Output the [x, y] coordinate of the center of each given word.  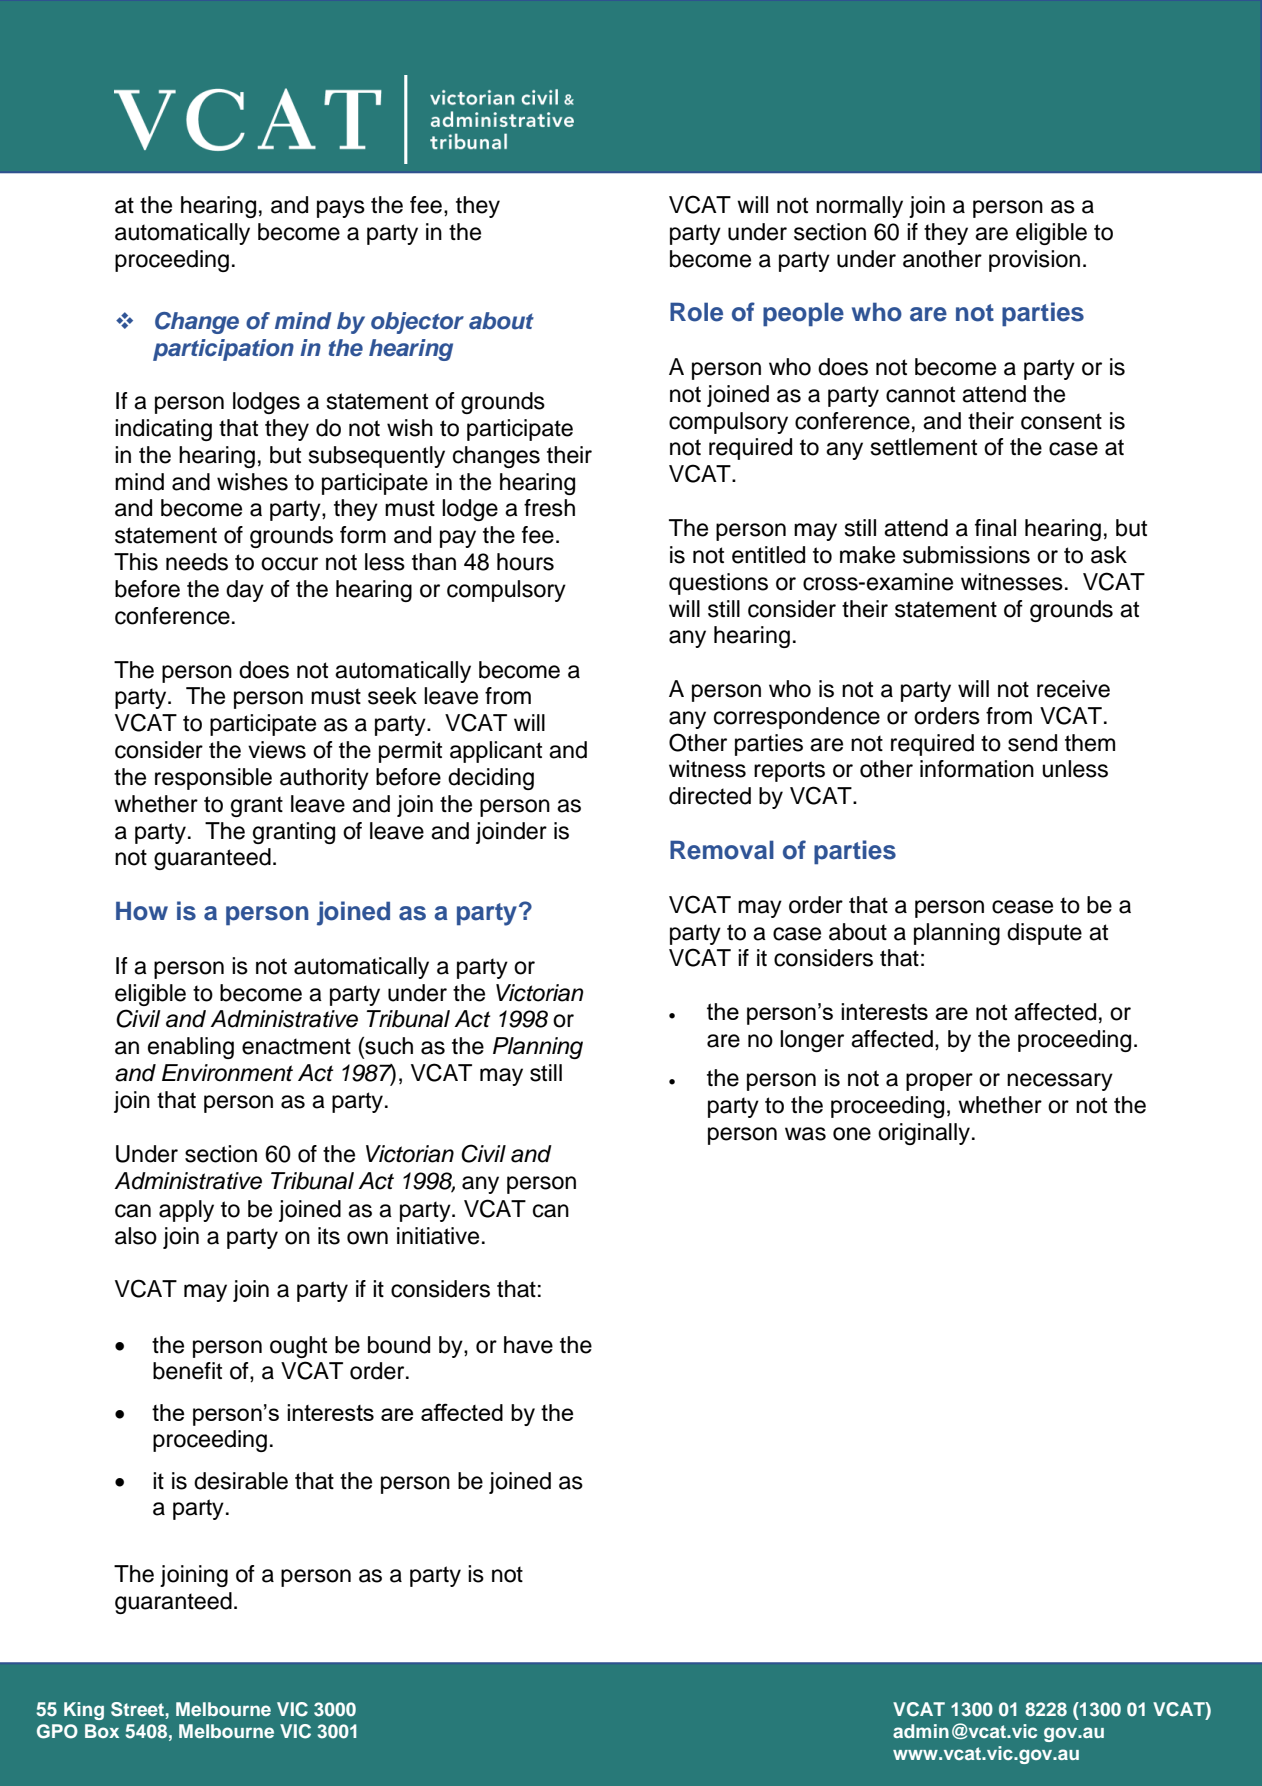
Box [102, 1731]
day [245, 591]
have [528, 1345]
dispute [1044, 934]
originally [924, 1134]
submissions [966, 555]
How [142, 911]
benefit [187, 1371]
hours [525, 562]
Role [696, 312]
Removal [722, 850]
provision [1034, 261]
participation [223, 350]
